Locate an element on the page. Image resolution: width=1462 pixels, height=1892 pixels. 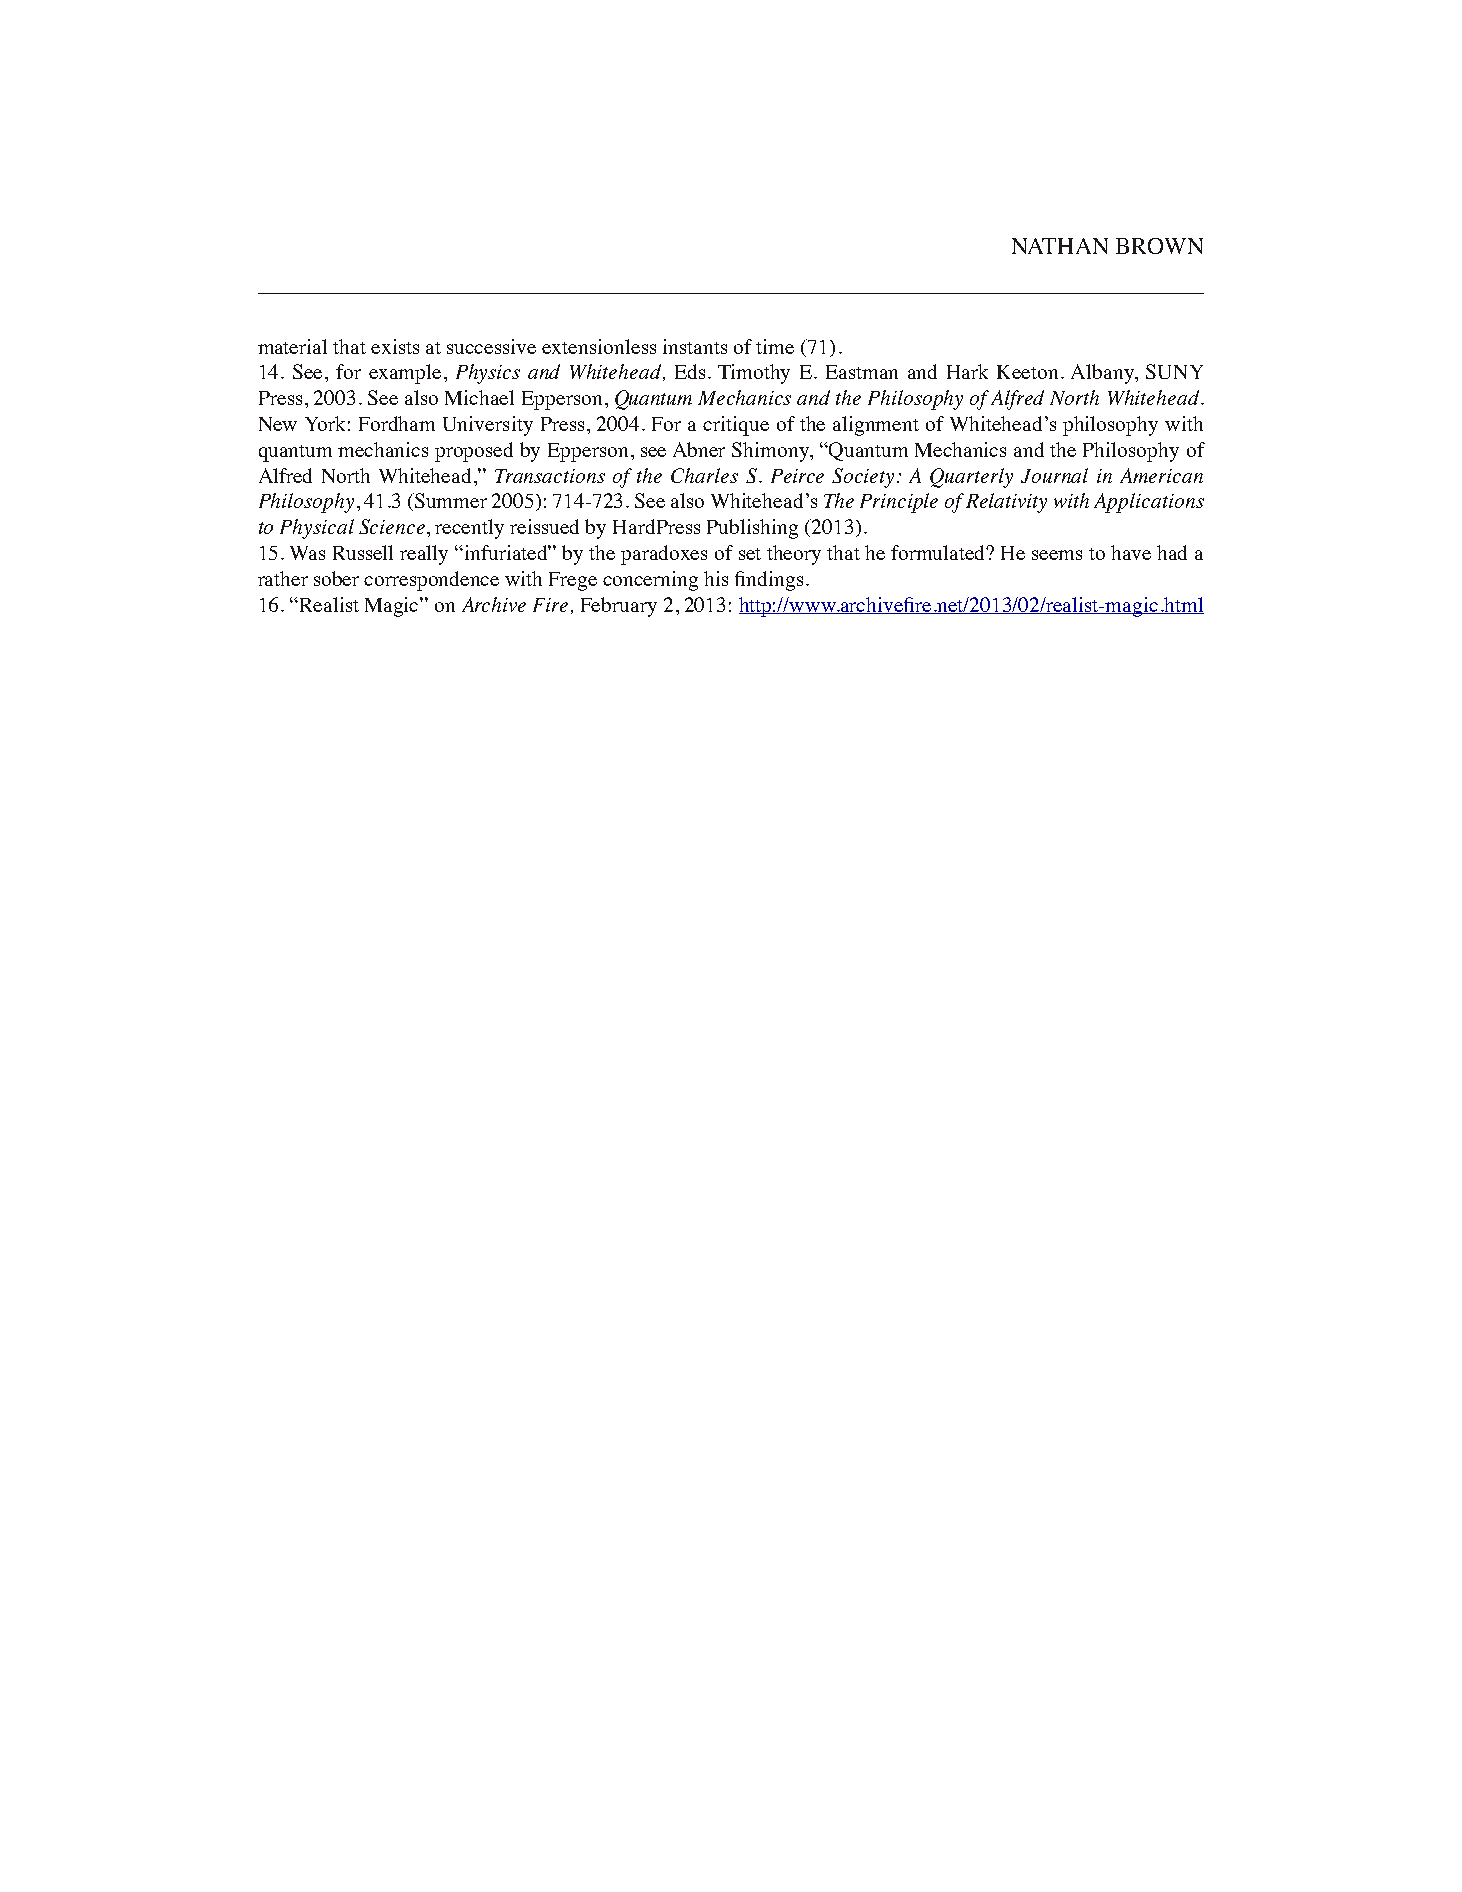
findings is located at coordinates (769, 581).
